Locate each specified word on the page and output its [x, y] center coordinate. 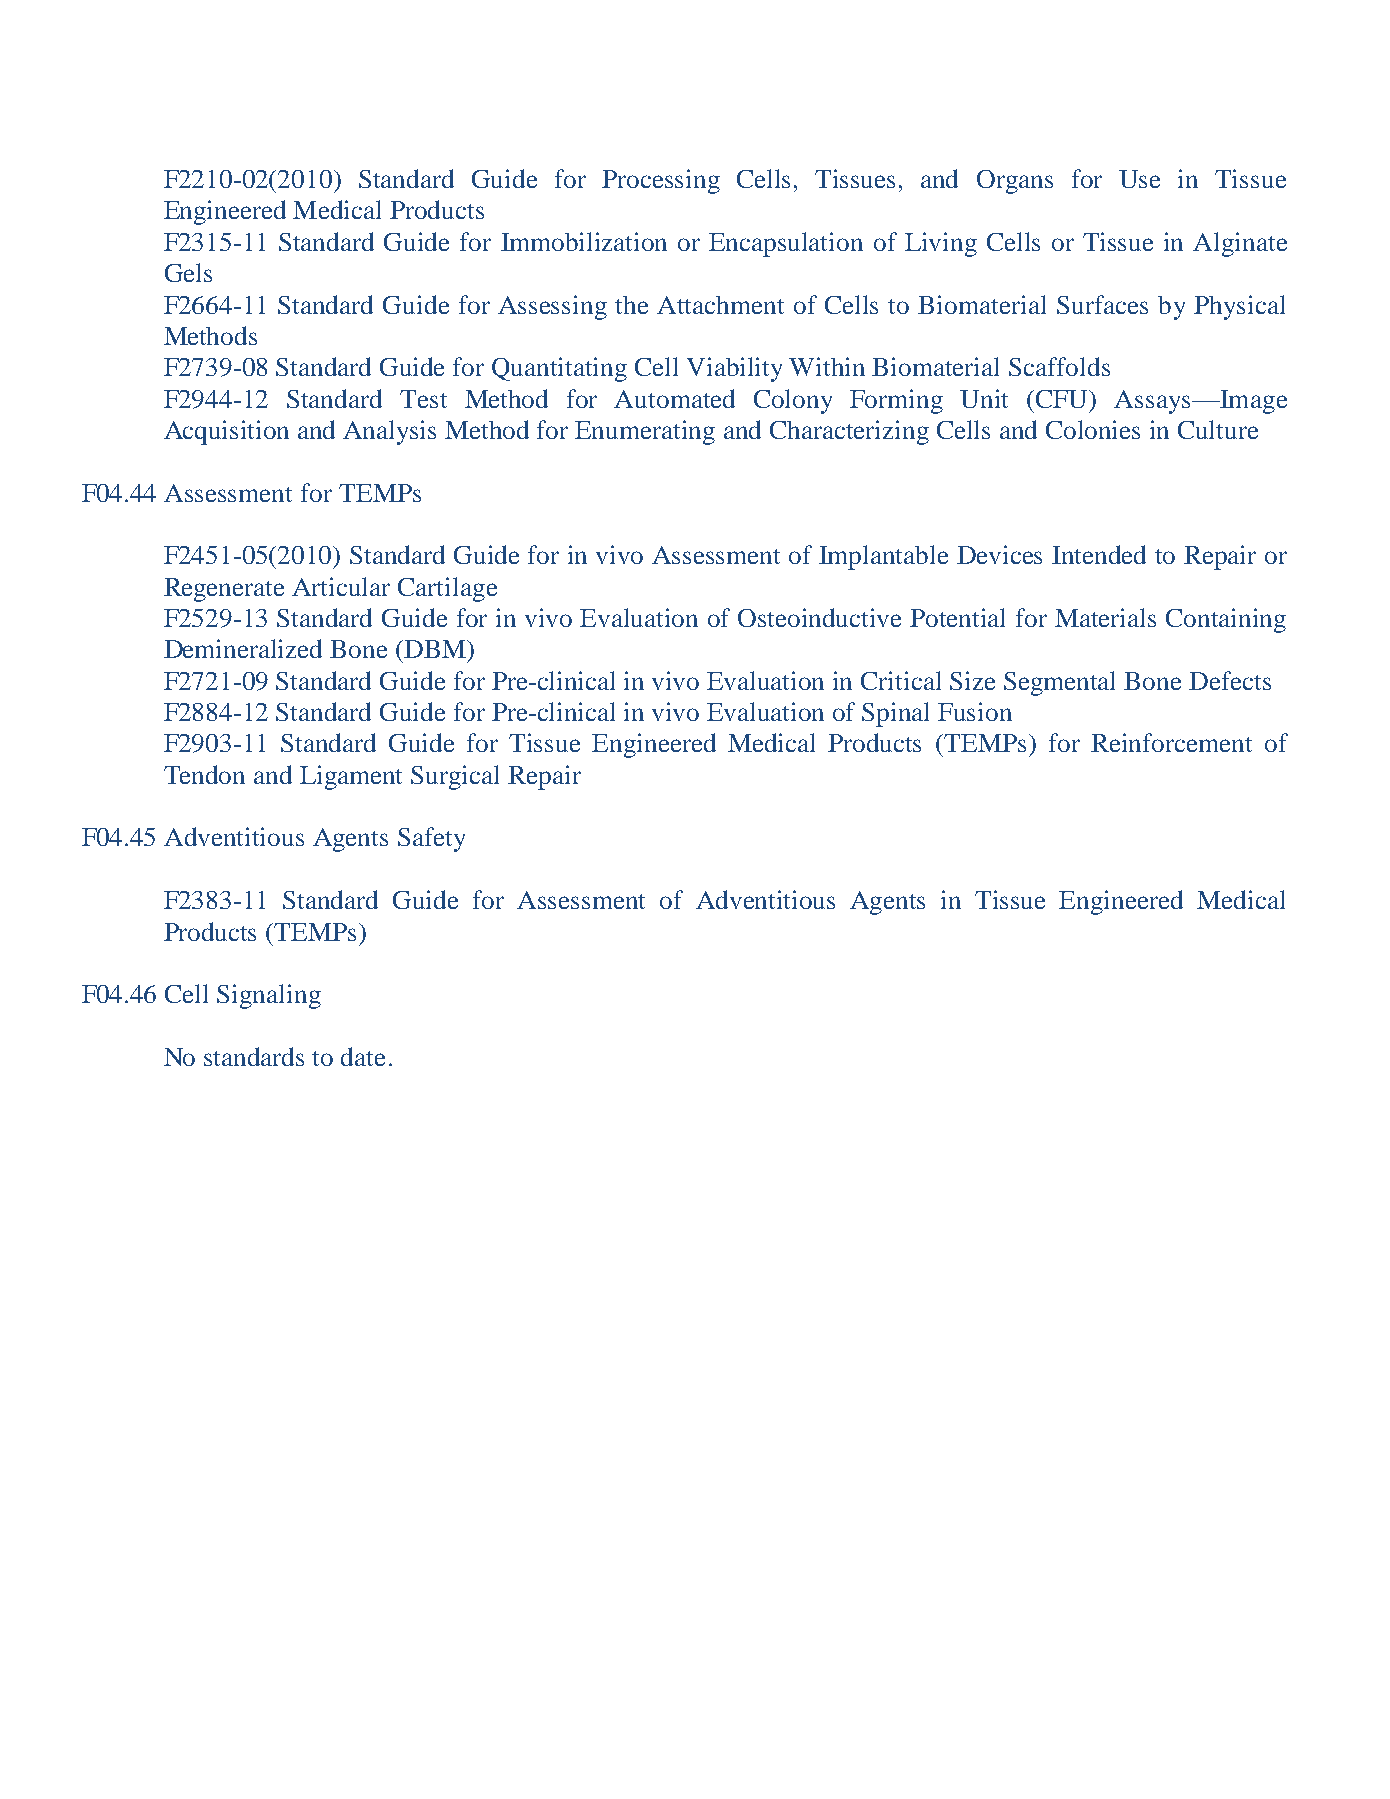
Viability [734, 369]
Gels [188, 272]
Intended [1099, 554]
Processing [661, 181]
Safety [431, 839]
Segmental [1059, 683]
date [363, 1056]
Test [423, 399]
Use [1139, 179]
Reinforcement [1171, 742]
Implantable [883, 557]
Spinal [895, 714]
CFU [1063, 399]
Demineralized [243, 648]
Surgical [455, 777]
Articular [341, 586]
